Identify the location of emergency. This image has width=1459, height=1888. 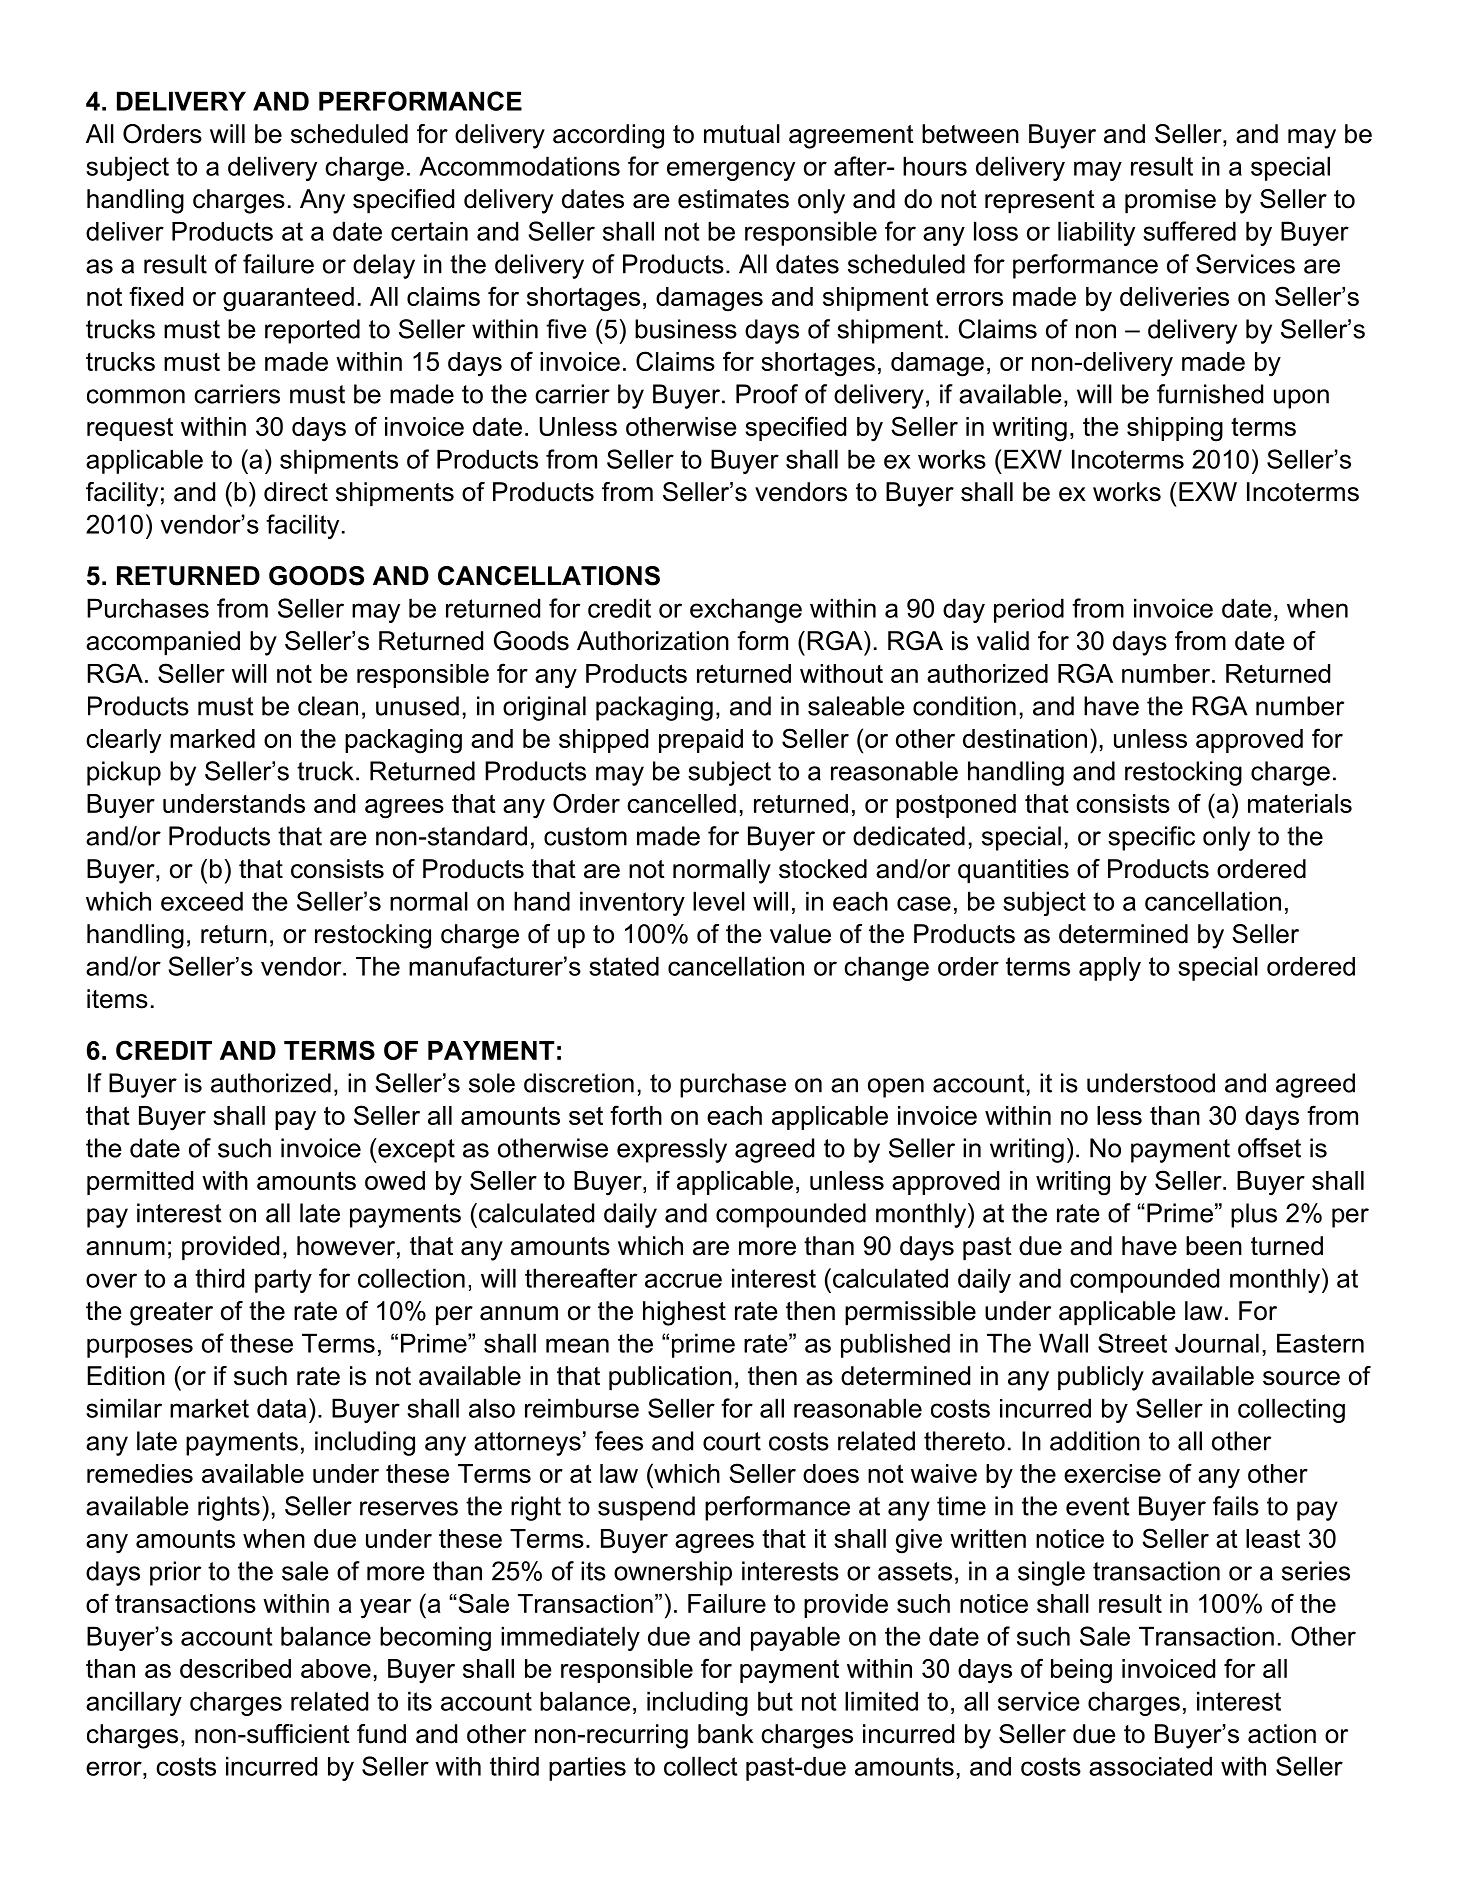
(731, 171).
